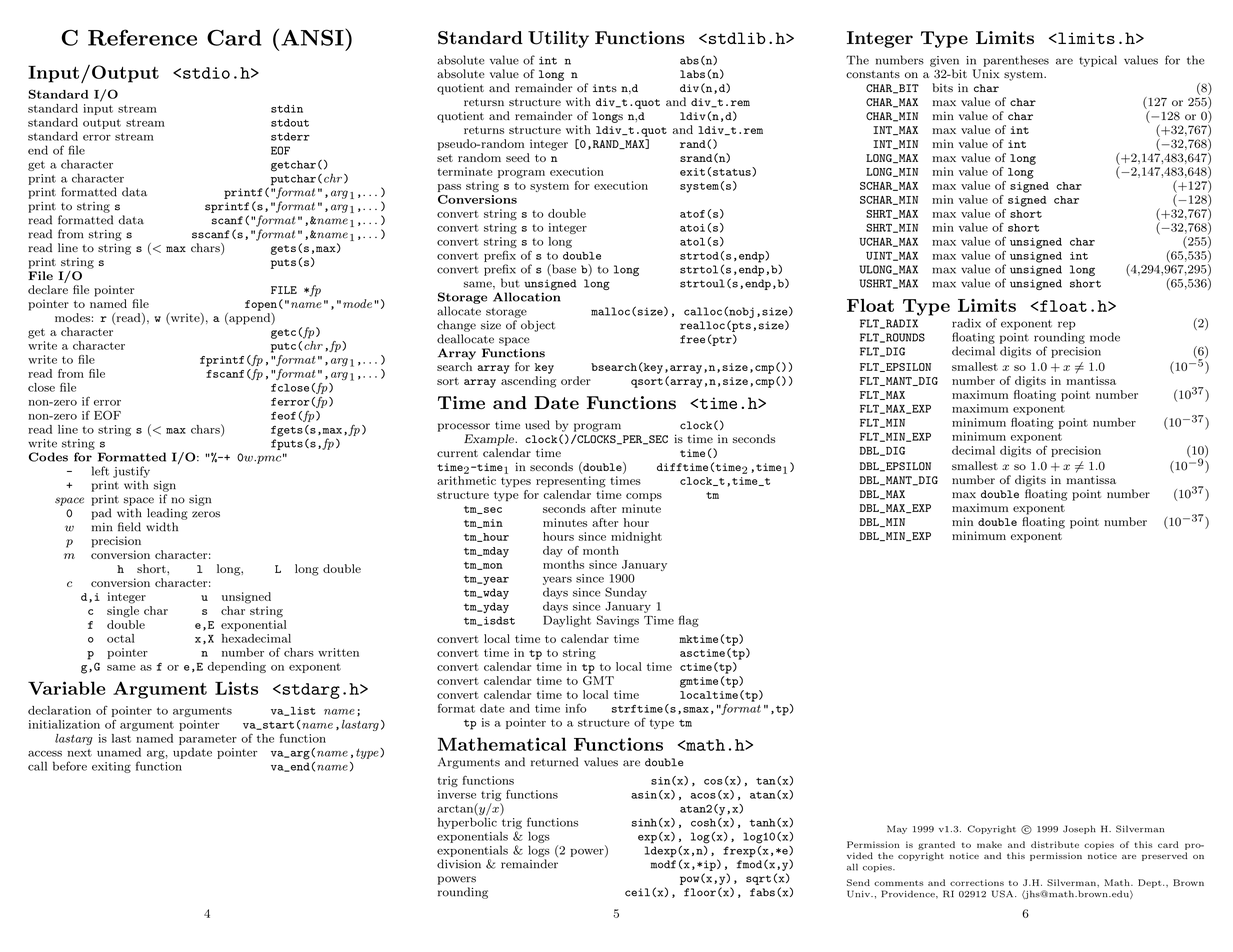 This page has height=952, width=1233. I want to click on division, so click(459, 864).
